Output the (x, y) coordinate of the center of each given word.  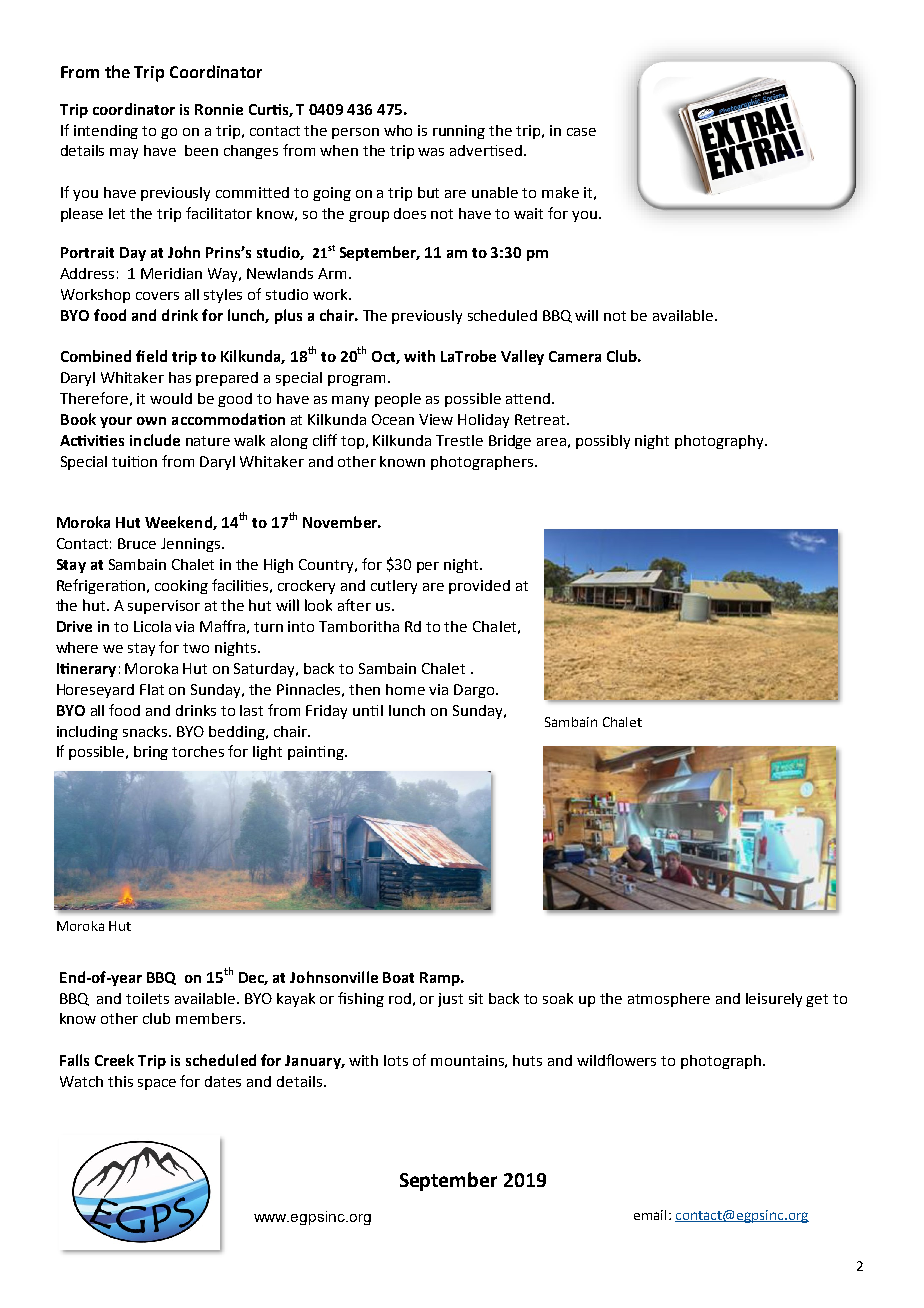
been (201, 150)
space (157, 1084)
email (650, 1215)
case (581, 132)
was (431, 152)
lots (396, 1060)
